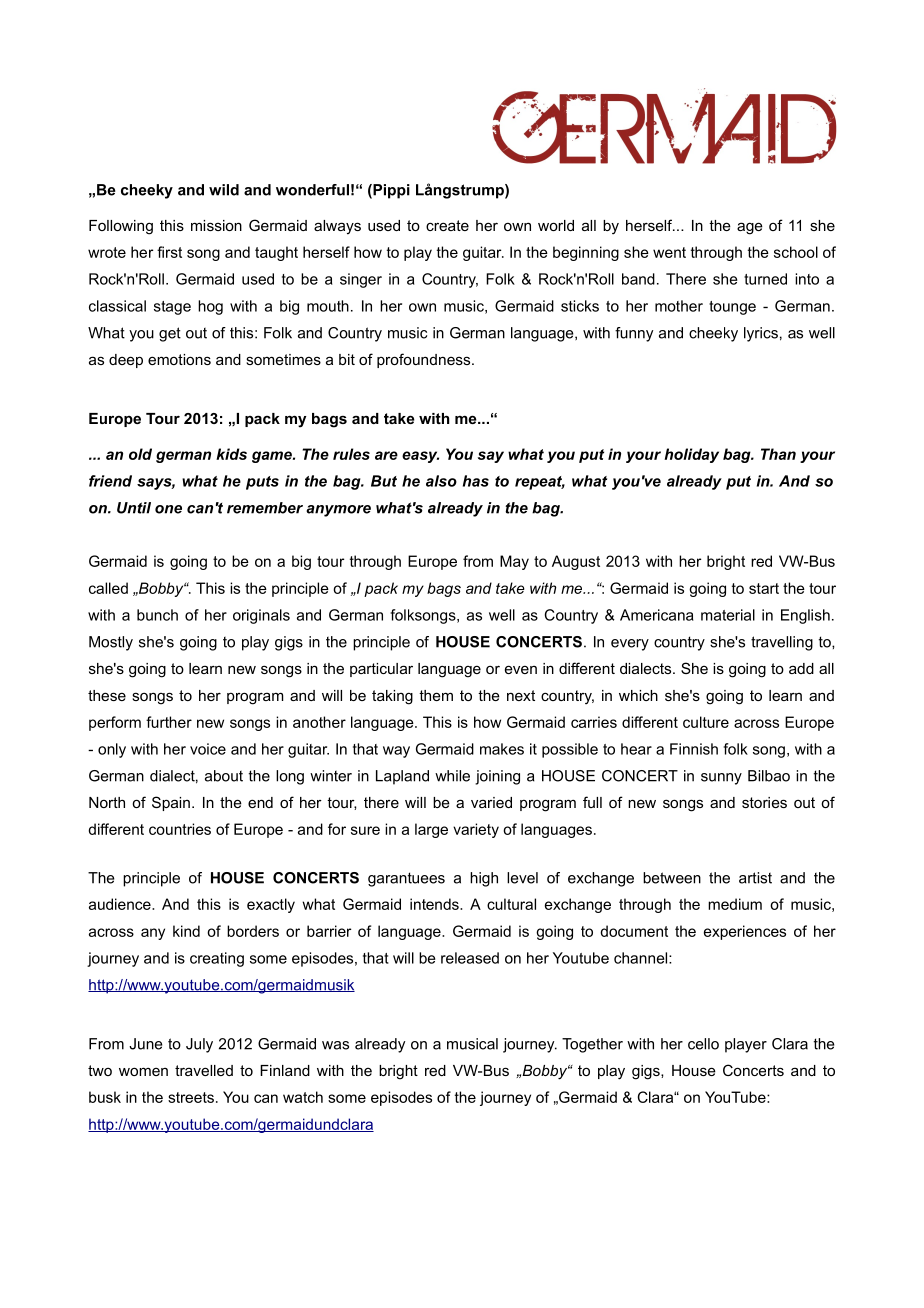  Describe the element at coordinates (441, 481) in the document. I see `also` at that location.
